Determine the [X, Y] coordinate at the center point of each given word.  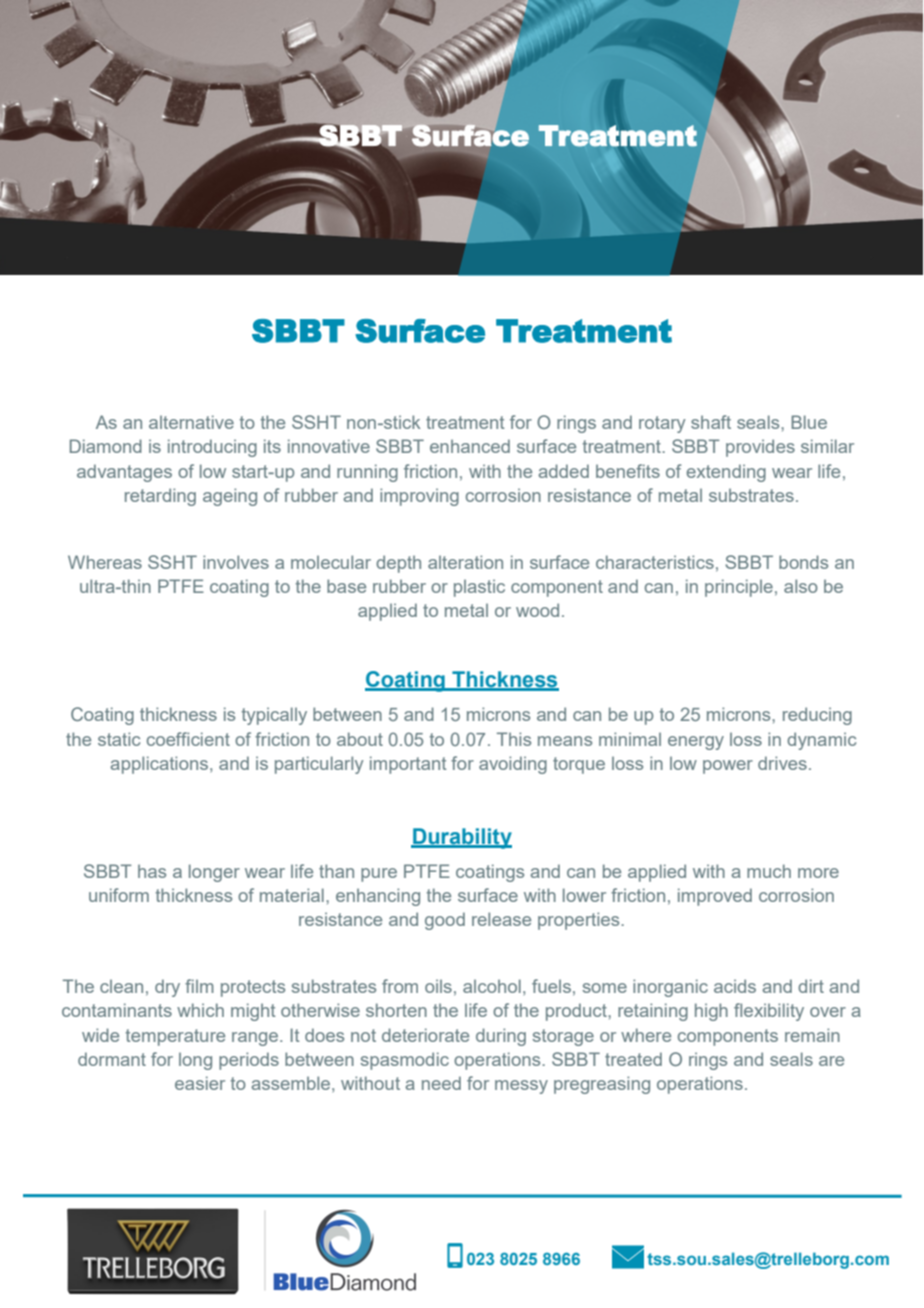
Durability [461, 838]
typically [274, 716]
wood [537, 610]
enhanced [470, 446]
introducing [212, 448]
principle [739, 588]
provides [760, 448]
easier [200, 1083]
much [769, 871]
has [152, 871]
